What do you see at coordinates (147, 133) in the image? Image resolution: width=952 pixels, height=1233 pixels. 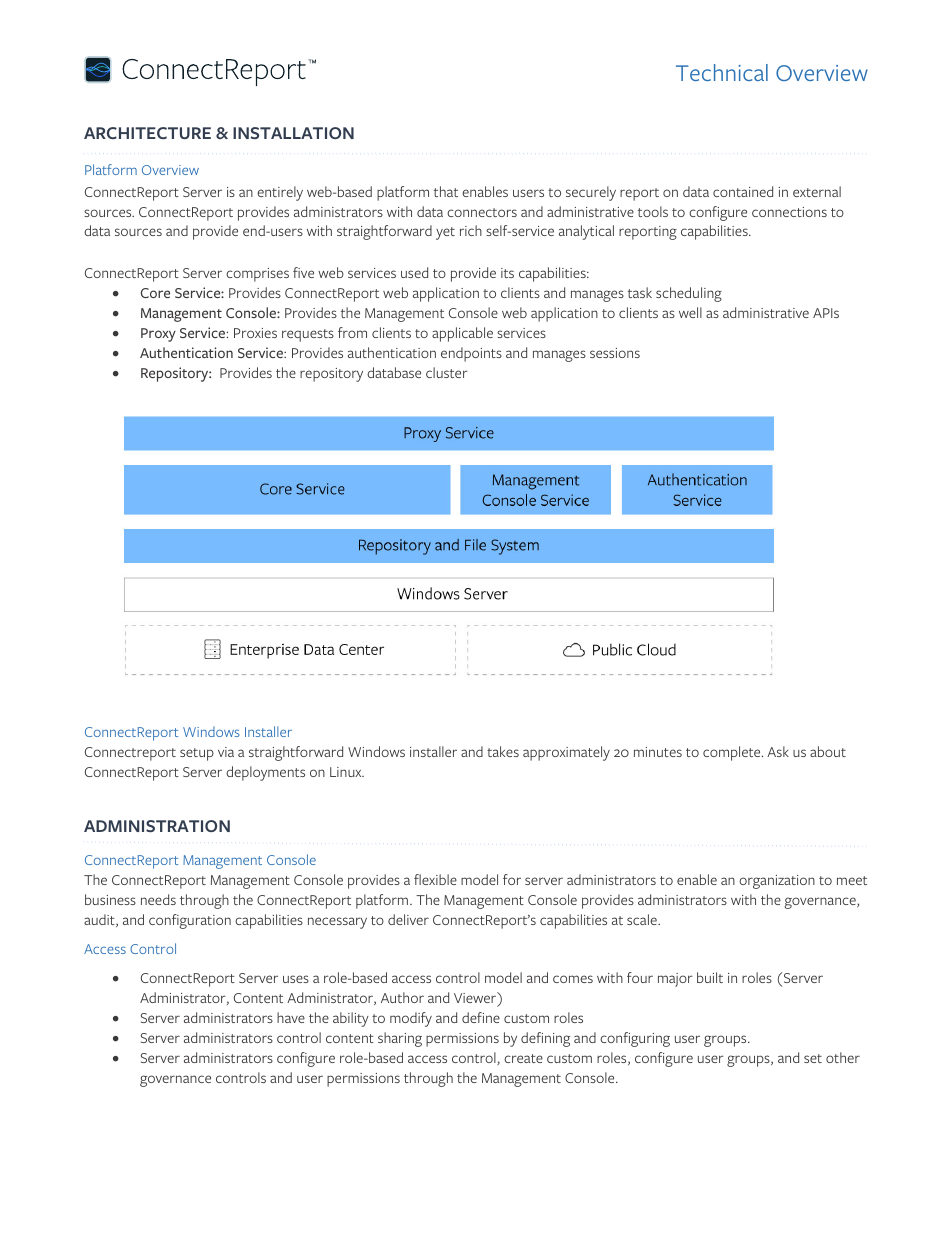 I see `ARCHITECTURE` at bounding box center [147, 133].
